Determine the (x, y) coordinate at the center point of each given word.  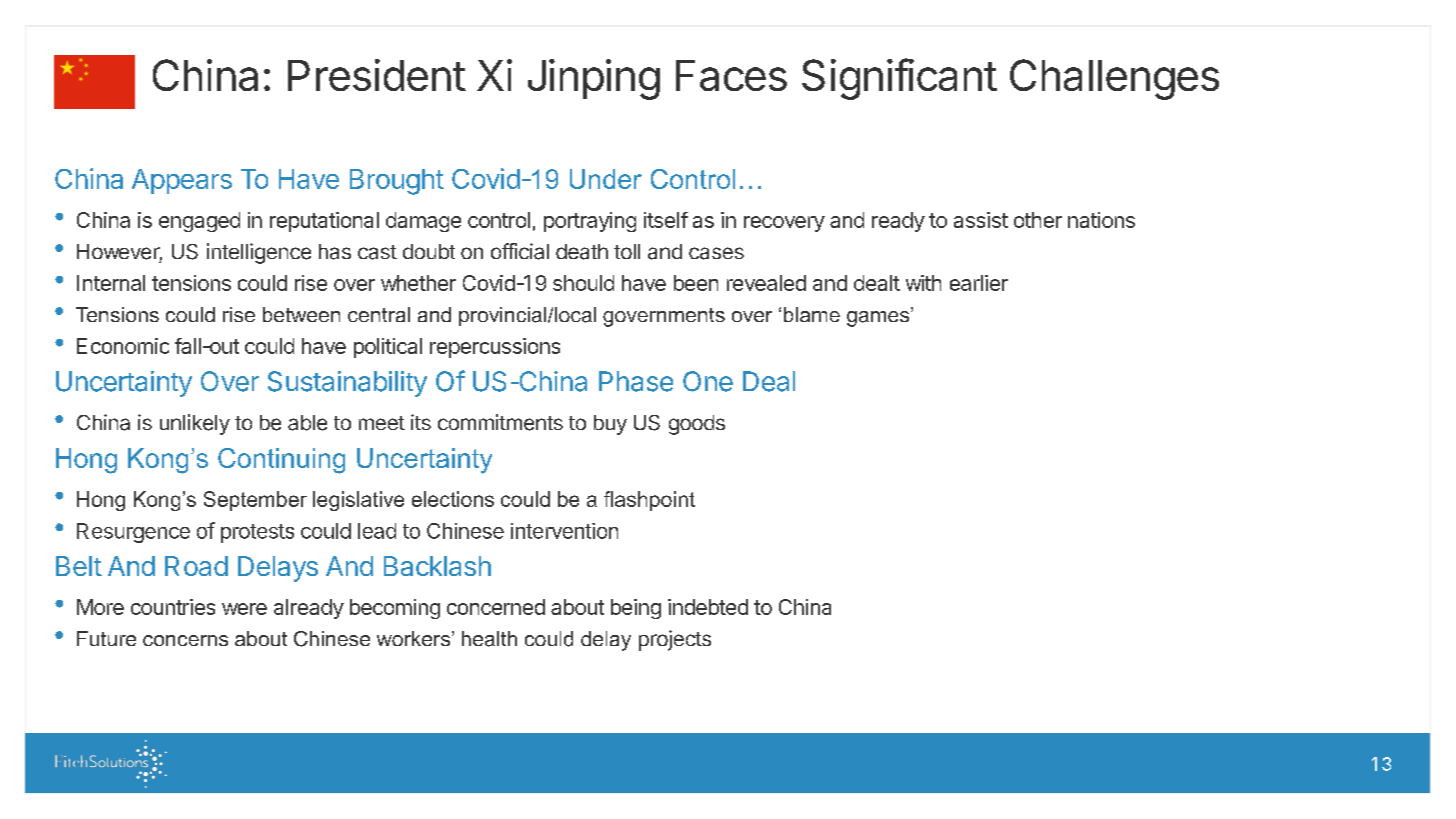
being (636, 609)
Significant (899, 79)
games (879, 317)
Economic (123, 346)
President (377, 75)
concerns (185, 640)
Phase (636, 381)
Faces (731, 75)
